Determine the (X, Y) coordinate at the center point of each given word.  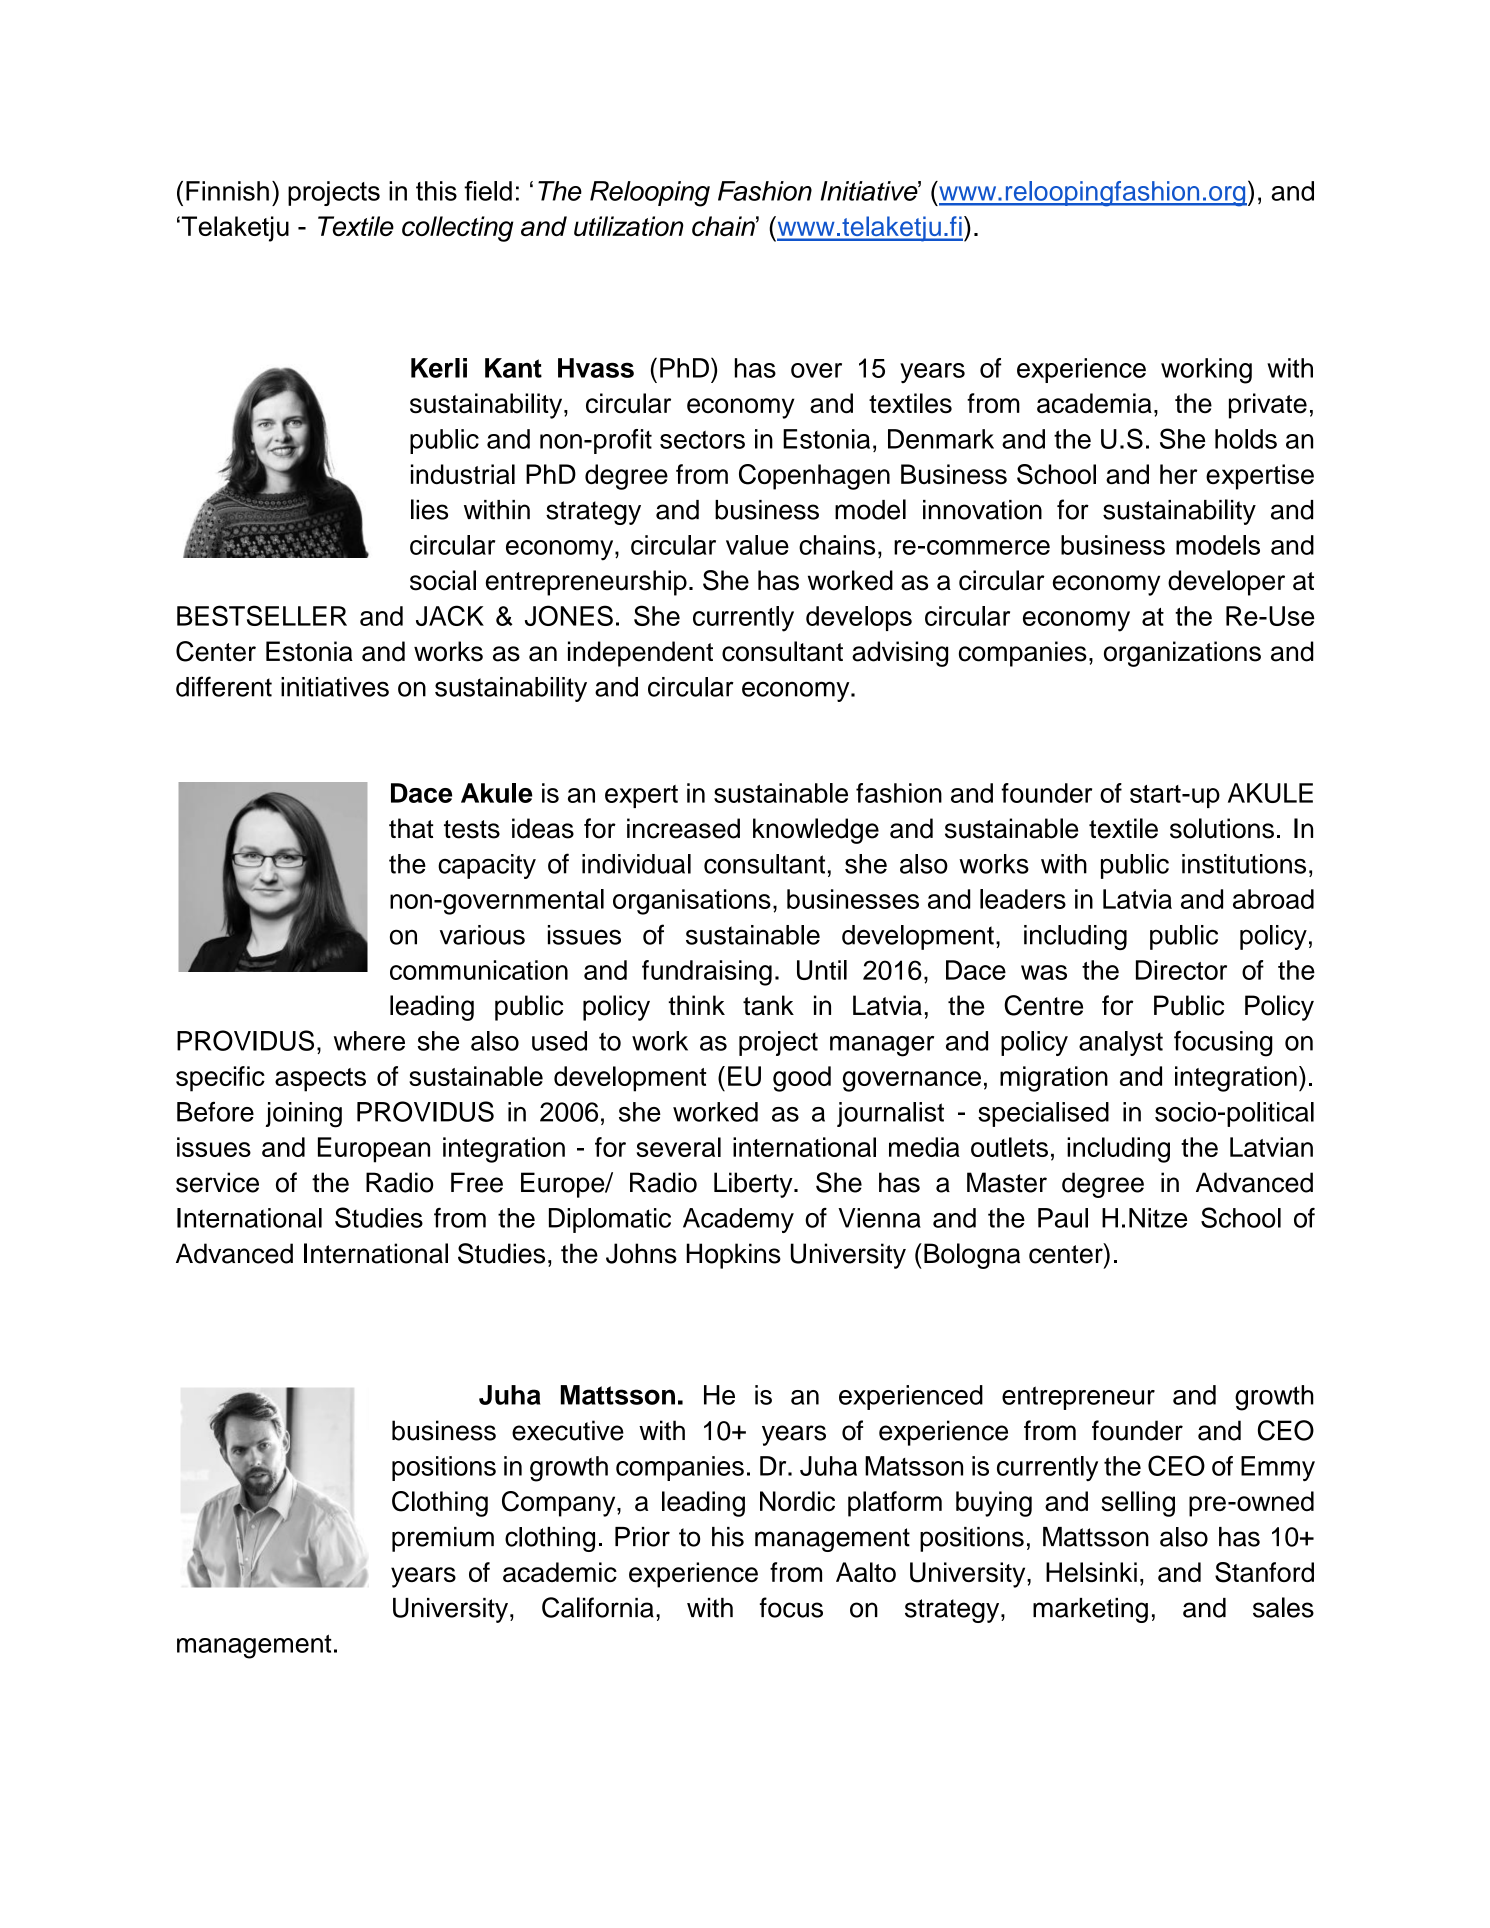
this (436, 191)
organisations (692, 902)
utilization (629, 226)
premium (443, 1539)
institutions (1244, 864)
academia (1094, 403)
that (411, 828)
